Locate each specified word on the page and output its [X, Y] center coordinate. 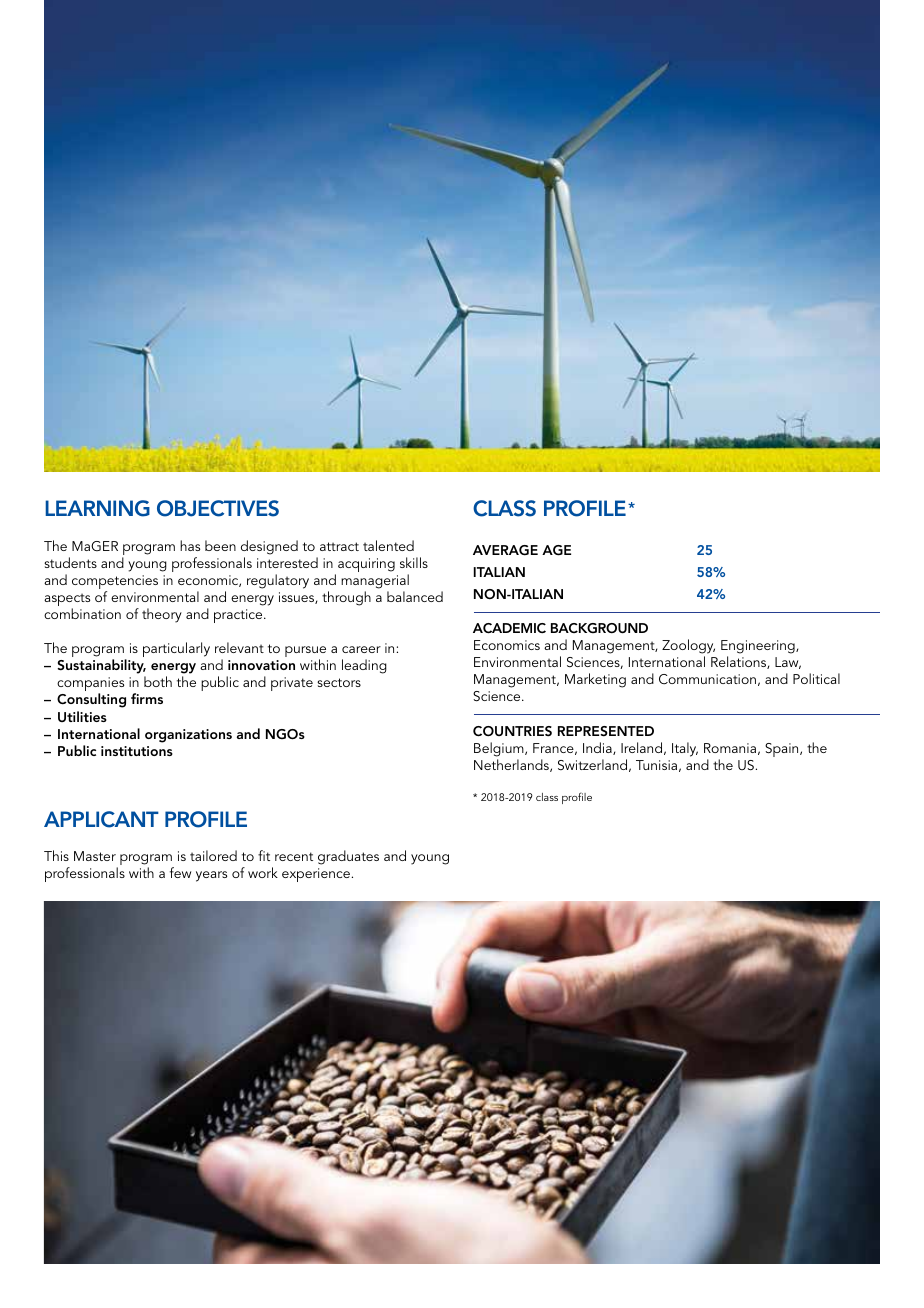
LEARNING [97, 508]
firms [147, 698]
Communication [707, 679]
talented [388, 545]
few [180, 872]
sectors [339, 682]
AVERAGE [505, 550]
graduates [348, 857]
